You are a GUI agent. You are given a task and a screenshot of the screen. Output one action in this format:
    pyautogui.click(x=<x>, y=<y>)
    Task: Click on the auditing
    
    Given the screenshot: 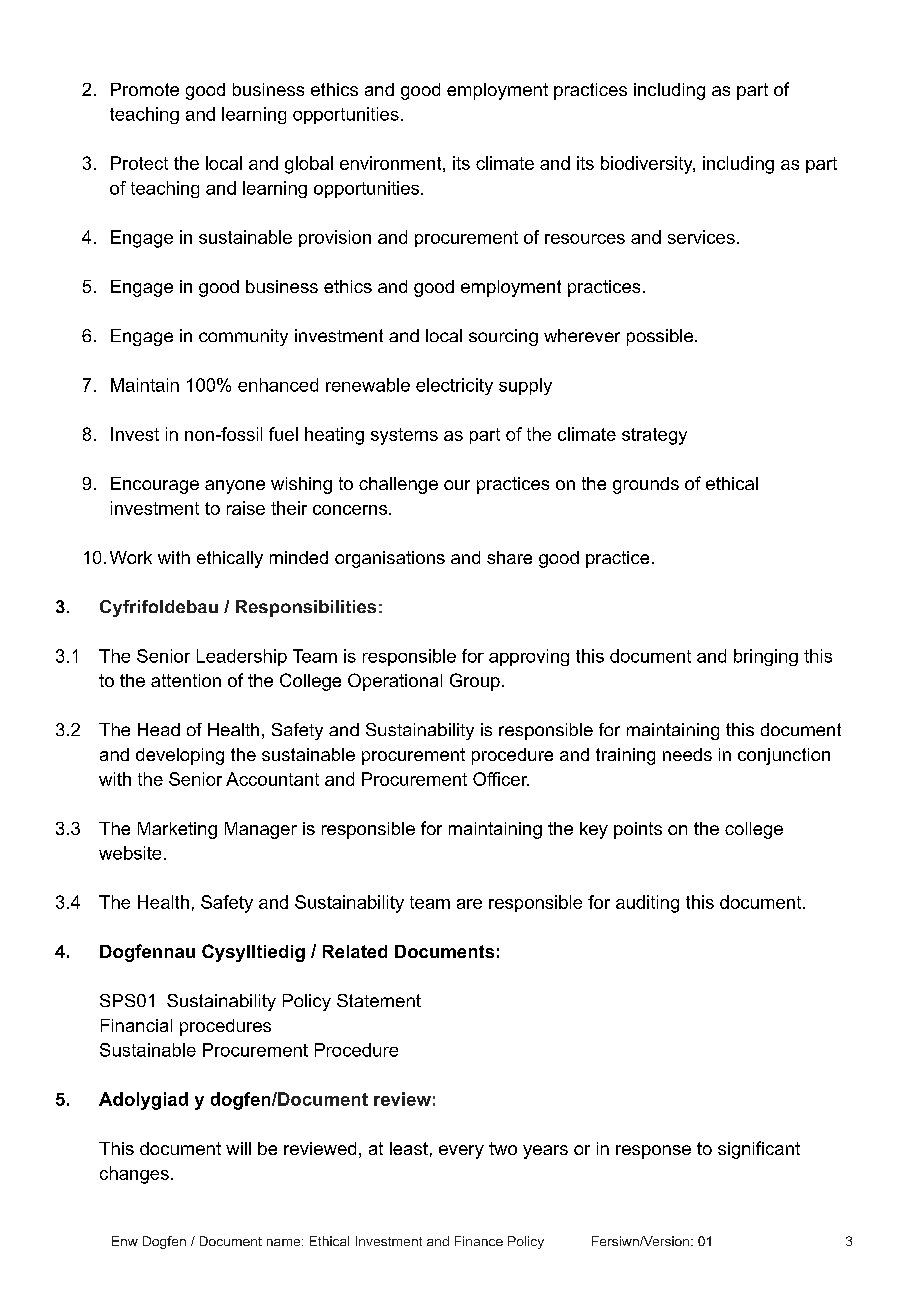 What is the action you would take?
    pyautogui.click(x=647, y=904)
